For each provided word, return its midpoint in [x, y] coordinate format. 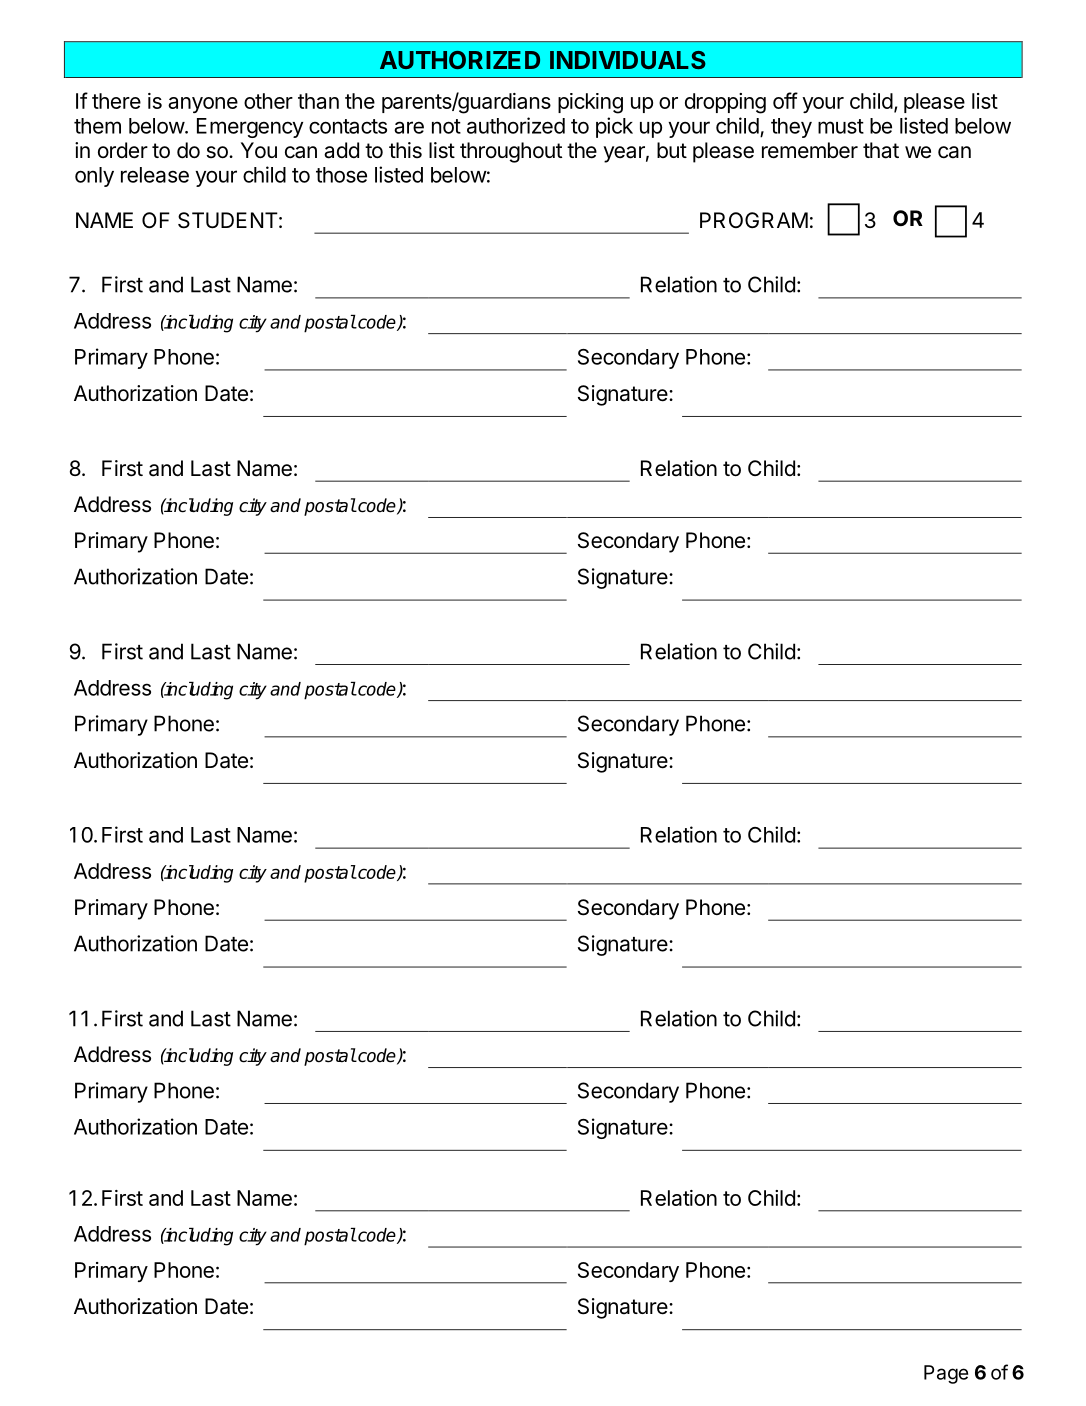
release [155, 175]
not [446, 126]
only [94, 177]
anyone [203, 105]
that [881, 150]
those [341, 175]
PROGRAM [754, 220]
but [672, 150]
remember [810, 150]
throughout [511, 152]
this [405, 150]
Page [946, 1374]
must [841, 126]
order [123, 150]
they [791, 128]
